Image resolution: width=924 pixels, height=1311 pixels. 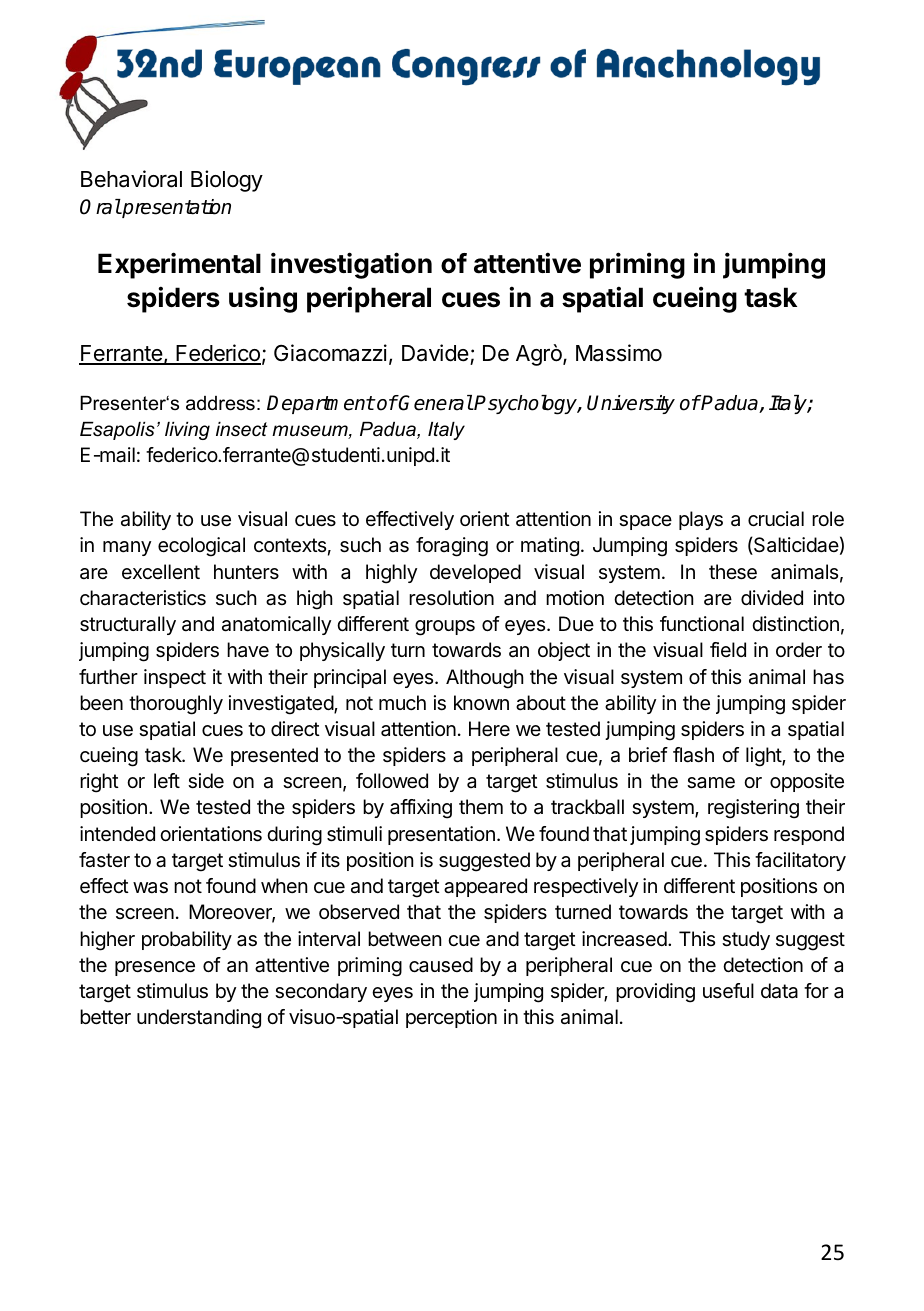 I want to click on Massimo, so click(x=619, y=353).
